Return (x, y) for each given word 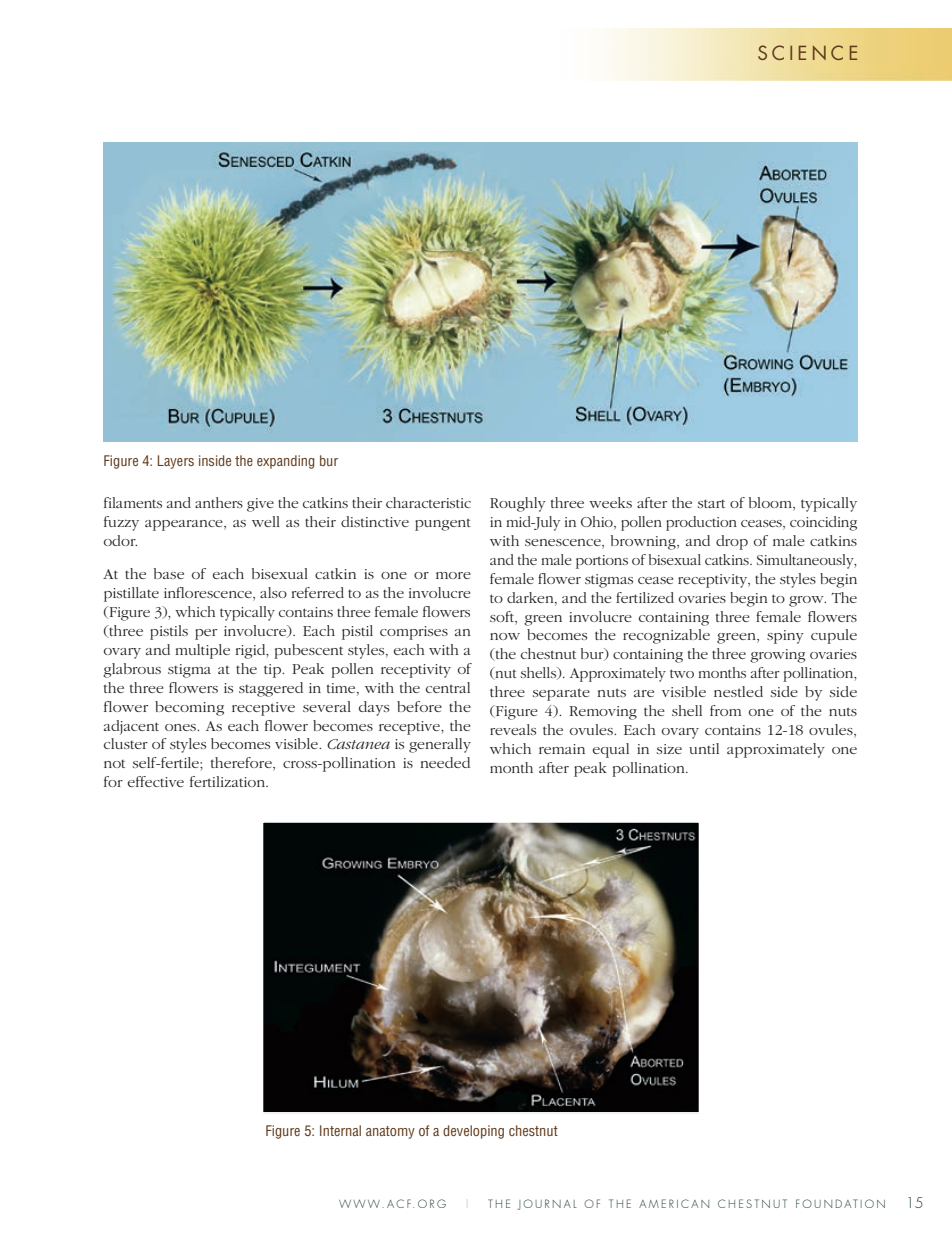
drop (732, 542)
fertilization (229, 781)
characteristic (428, 502)
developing (473, 1132)
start (711, 503)
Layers (176, 462)
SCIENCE (807, 52)
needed (445, 762)
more (453, 575)
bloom (771, 504)
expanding (286, 462)
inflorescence (209, 592)
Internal (340, 1130)
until (704, 748)
